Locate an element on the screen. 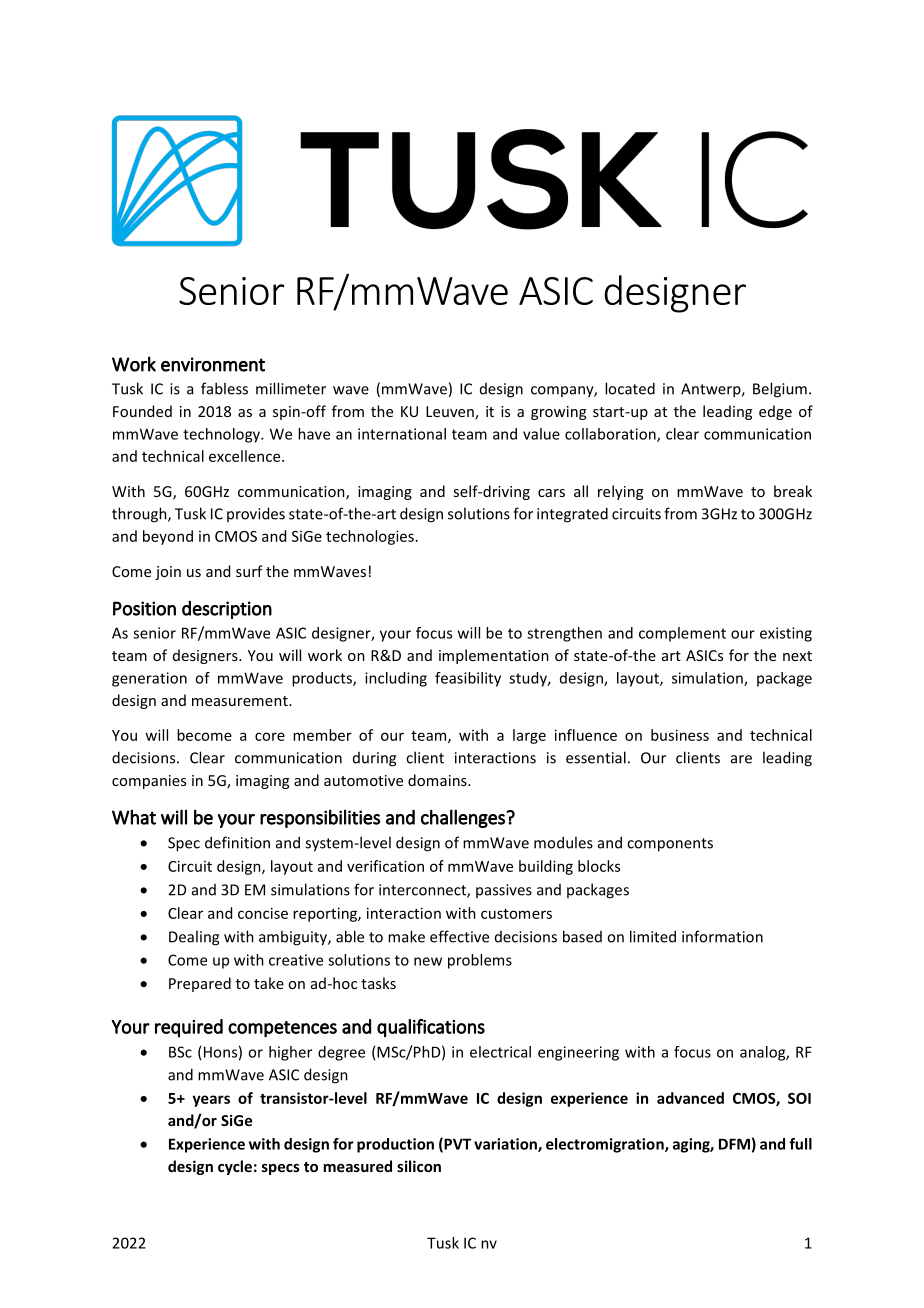  challenges is located at coordinates (464, 818).
